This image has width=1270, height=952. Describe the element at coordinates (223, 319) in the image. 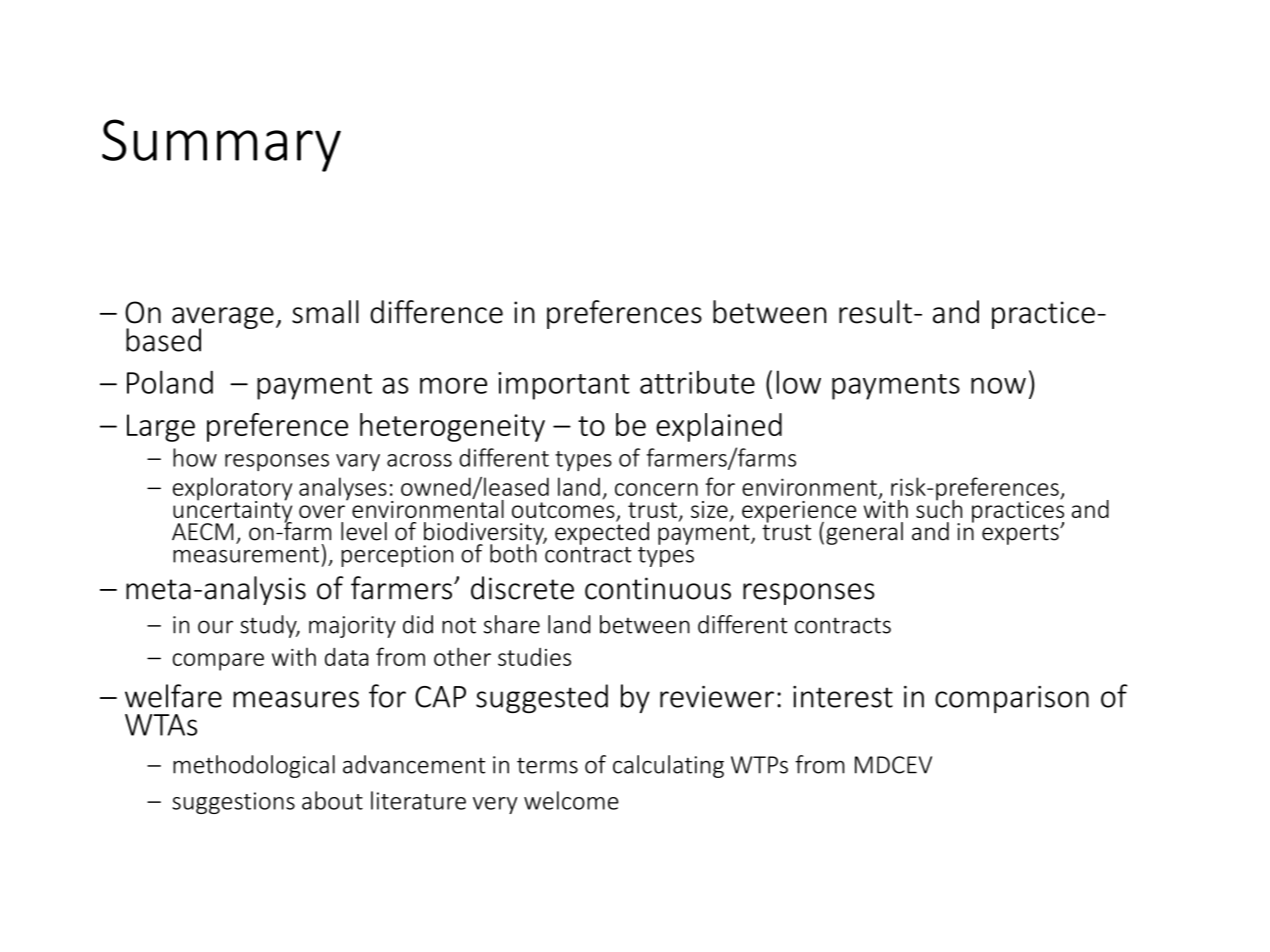

I see `average` at that location.
